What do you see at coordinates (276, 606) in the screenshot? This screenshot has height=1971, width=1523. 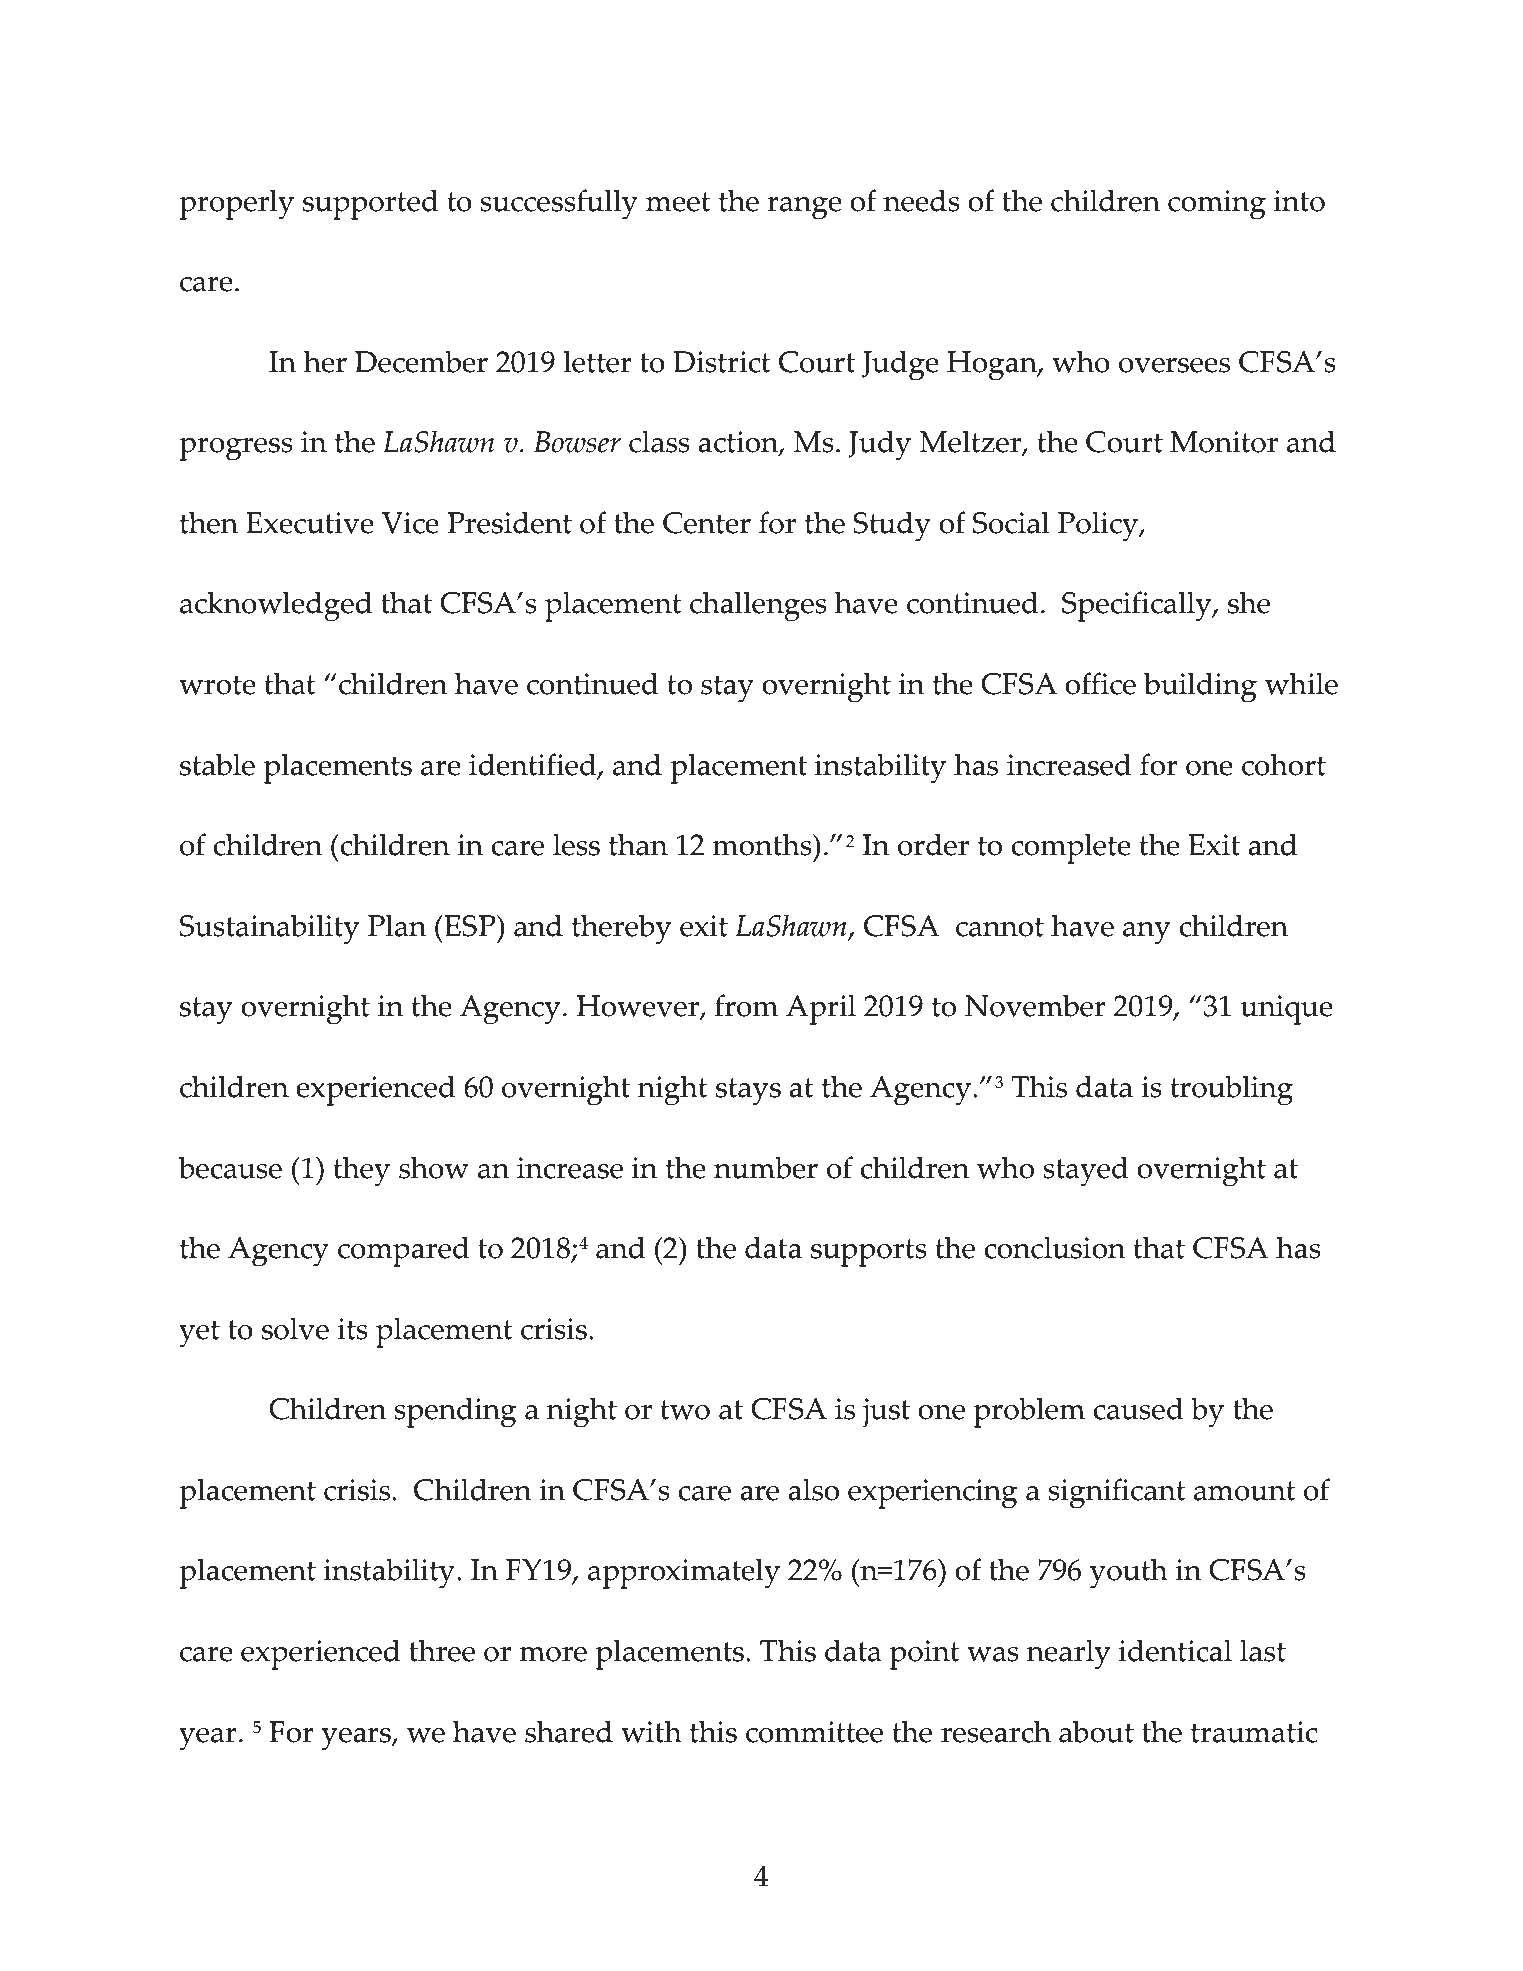 I see `acknowledged` at bounding box center [276, 606].
